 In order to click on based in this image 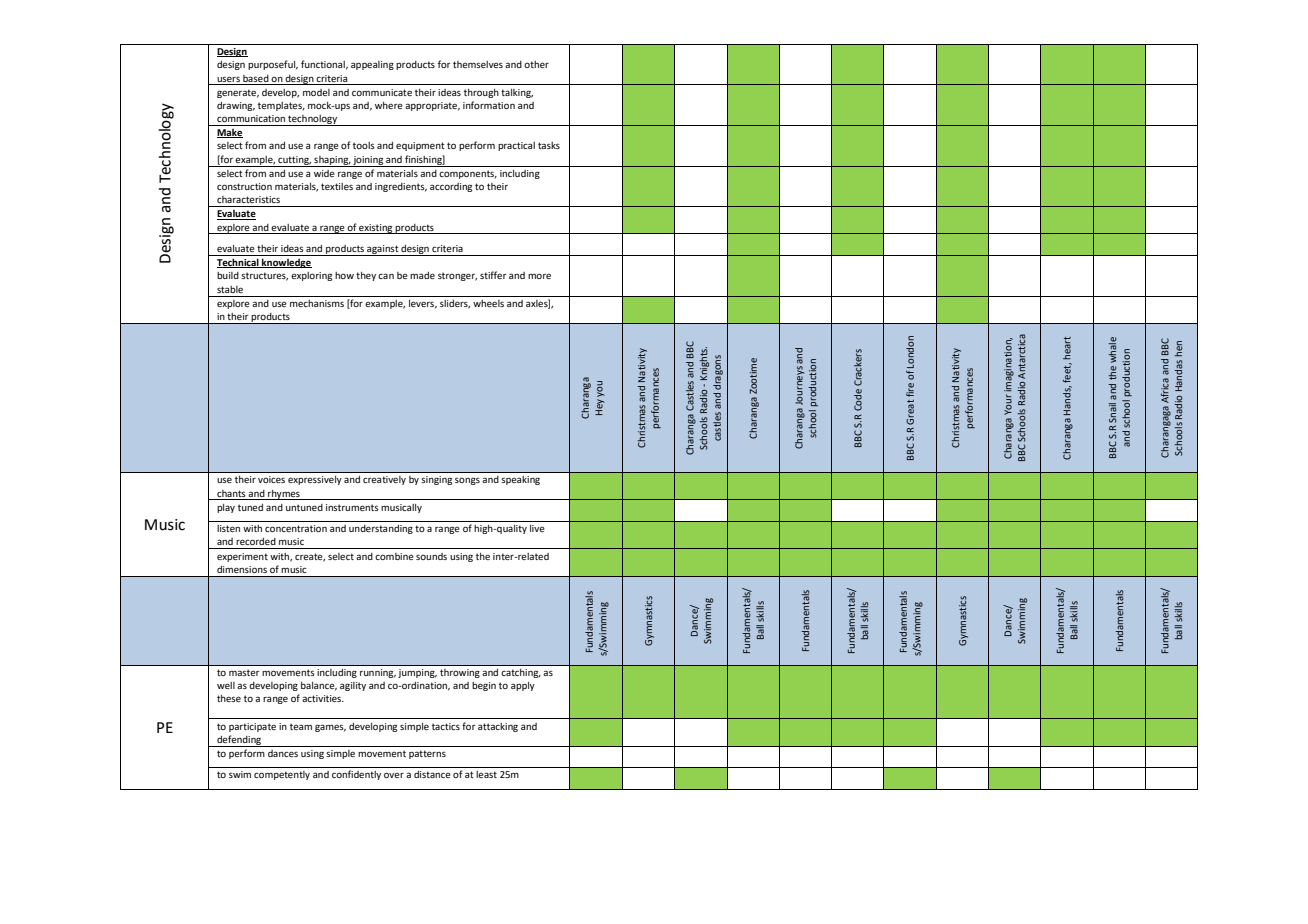, I will do `click(256, 78)`.
